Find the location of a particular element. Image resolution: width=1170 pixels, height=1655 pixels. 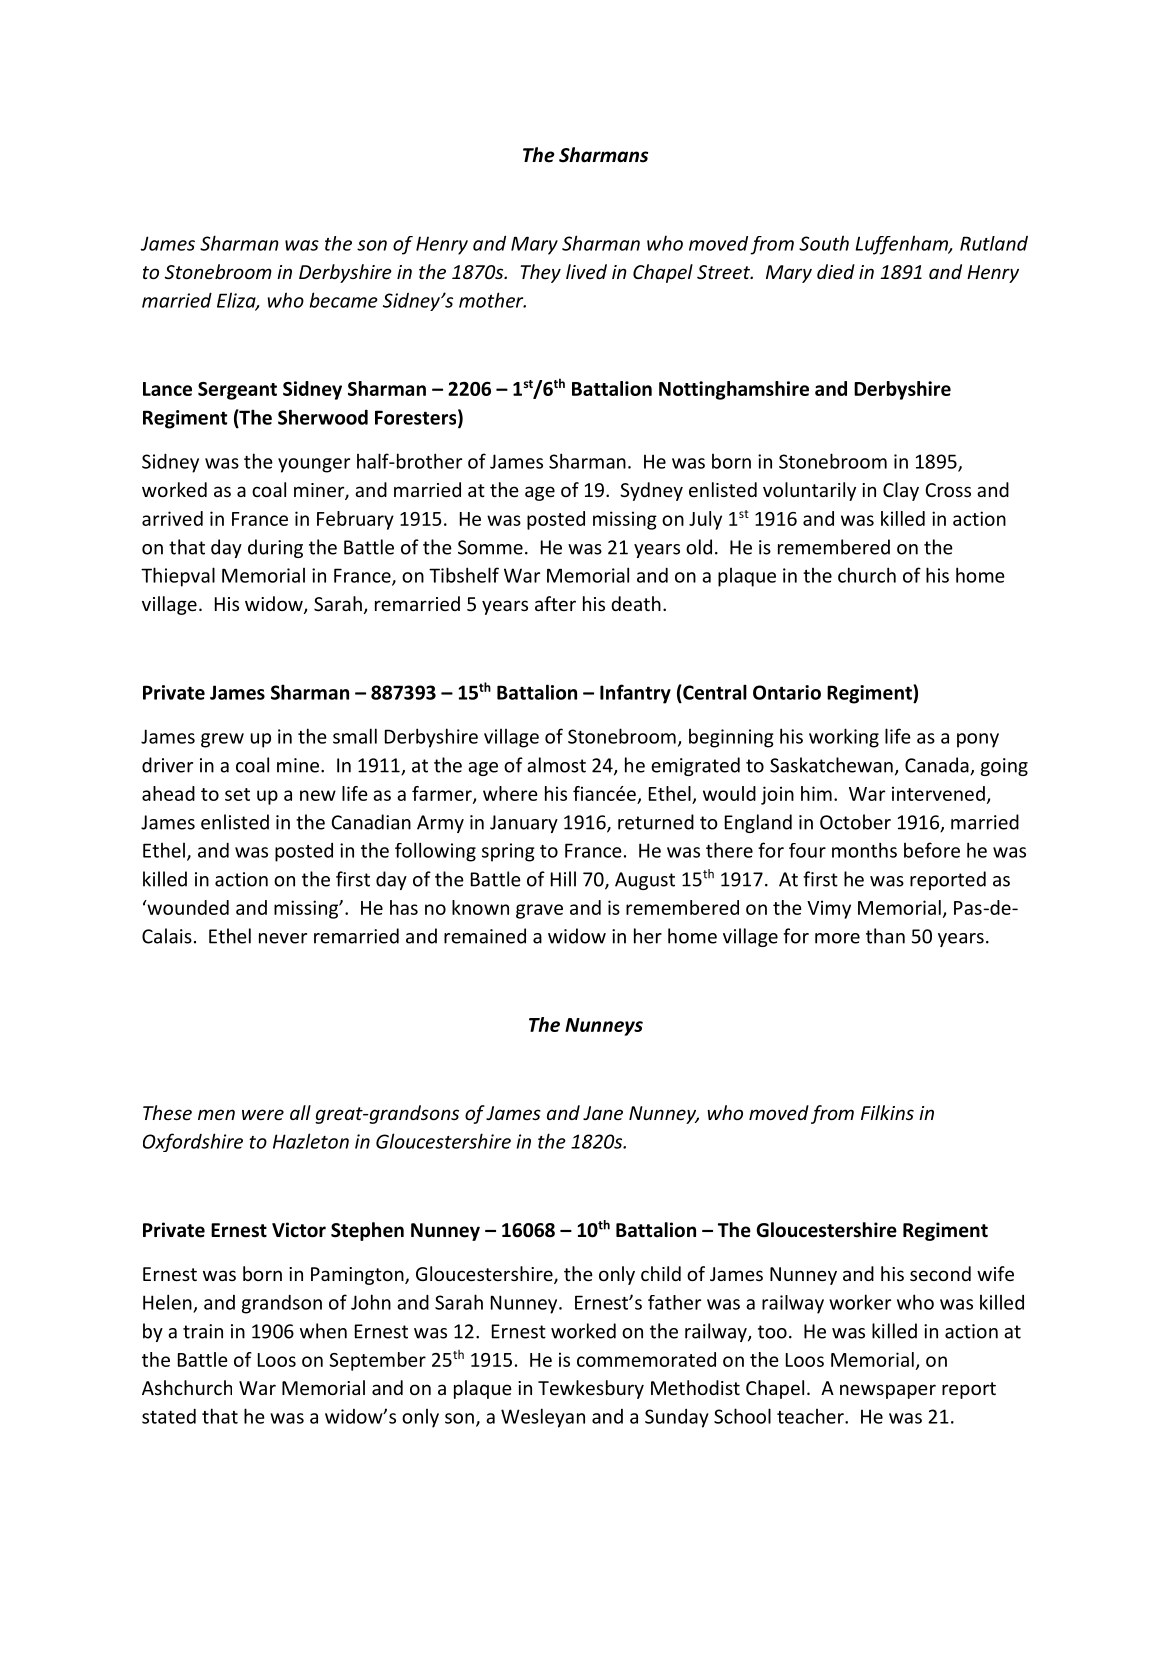

second is located at coordinates (940, 1273).
